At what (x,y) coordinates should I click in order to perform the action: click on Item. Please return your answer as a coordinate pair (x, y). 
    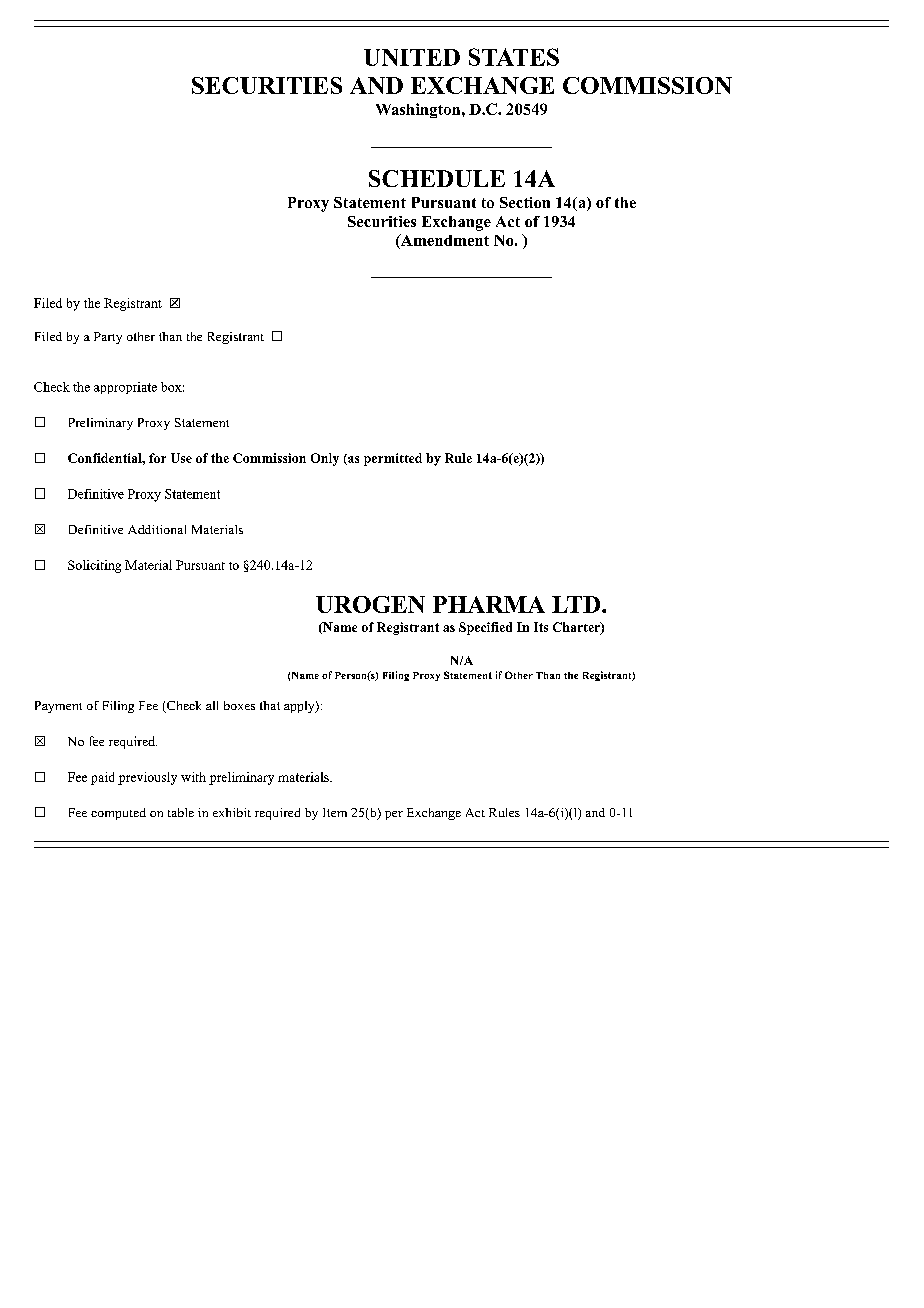
    Looking at the image, I should click on (335, 812).
